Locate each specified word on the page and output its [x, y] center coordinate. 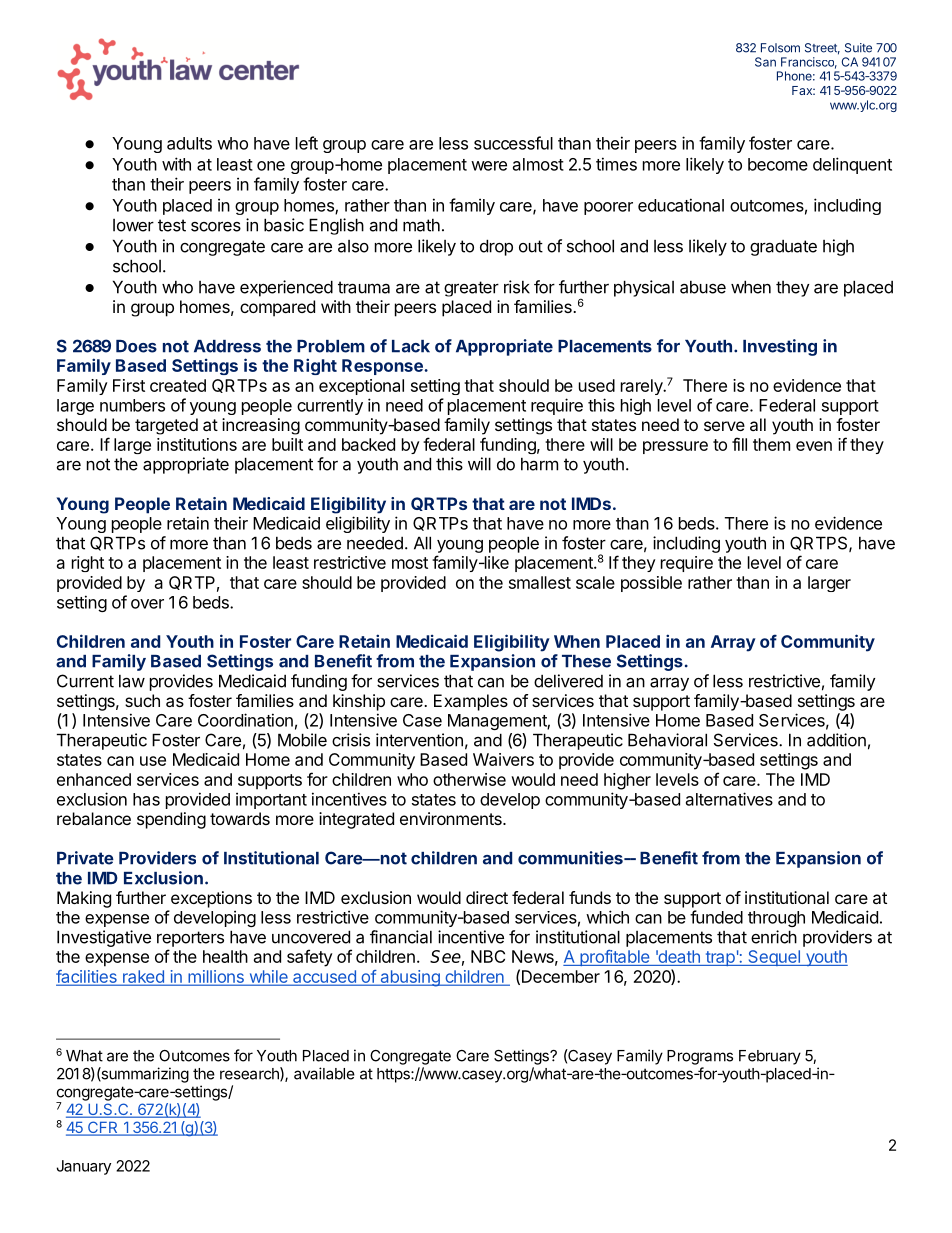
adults [189, 143]
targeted [166, 426]
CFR [103, 1128]
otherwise [469, 779]
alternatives [729, 799]
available [324, 1073]
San [765, 62]
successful [513, 143]
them [771, 444]
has [146, 799]
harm [539, 464]
